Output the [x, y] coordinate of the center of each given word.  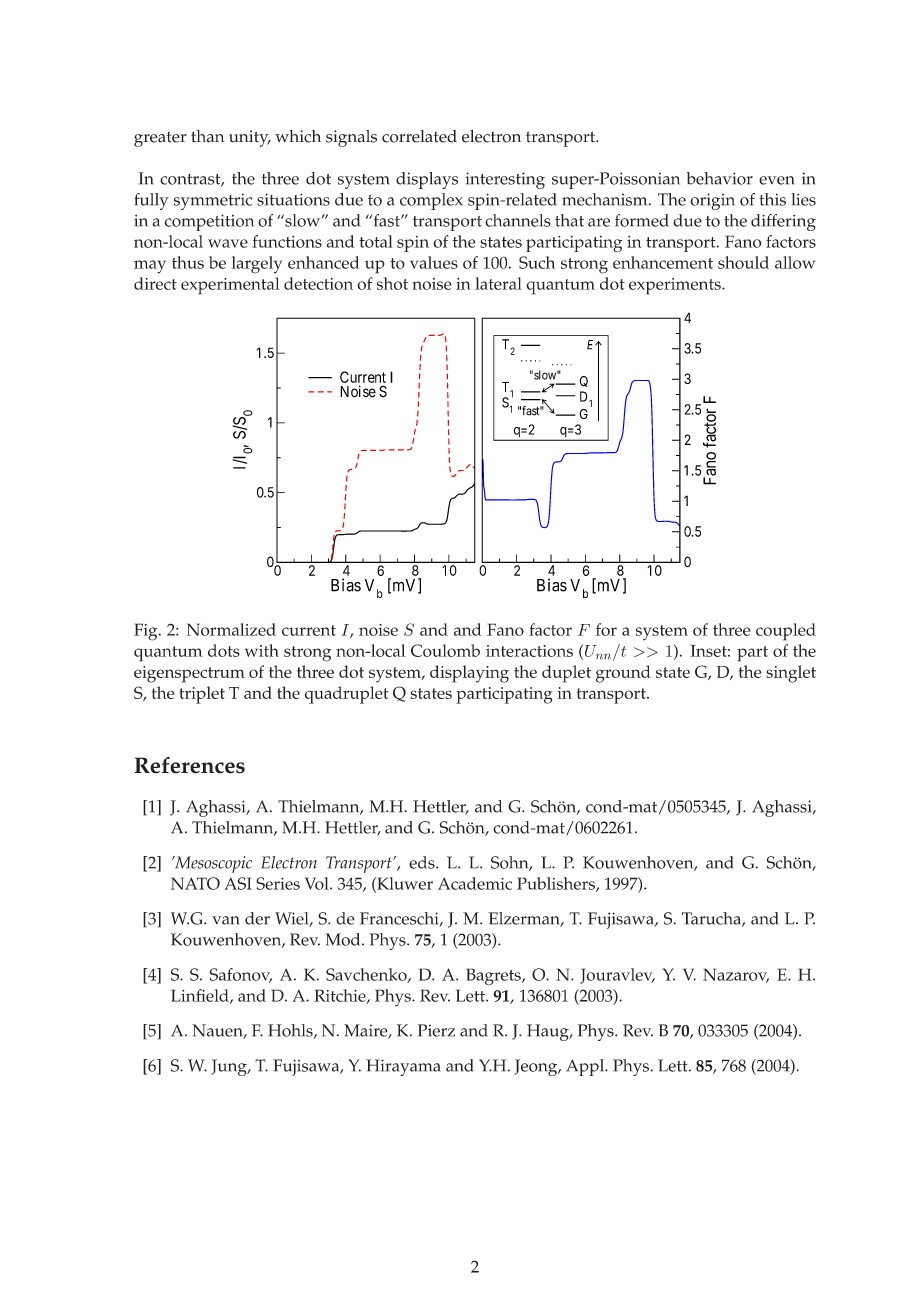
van [225, 920]
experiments [676, 286]
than [208, 136]
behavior [719, 178]
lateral [498, 283]
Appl [586, 1067]
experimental [230, 286]
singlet [791, 674]
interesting [505, 180]
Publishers [557, 884]
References [189, 765]
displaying [469, 674]
